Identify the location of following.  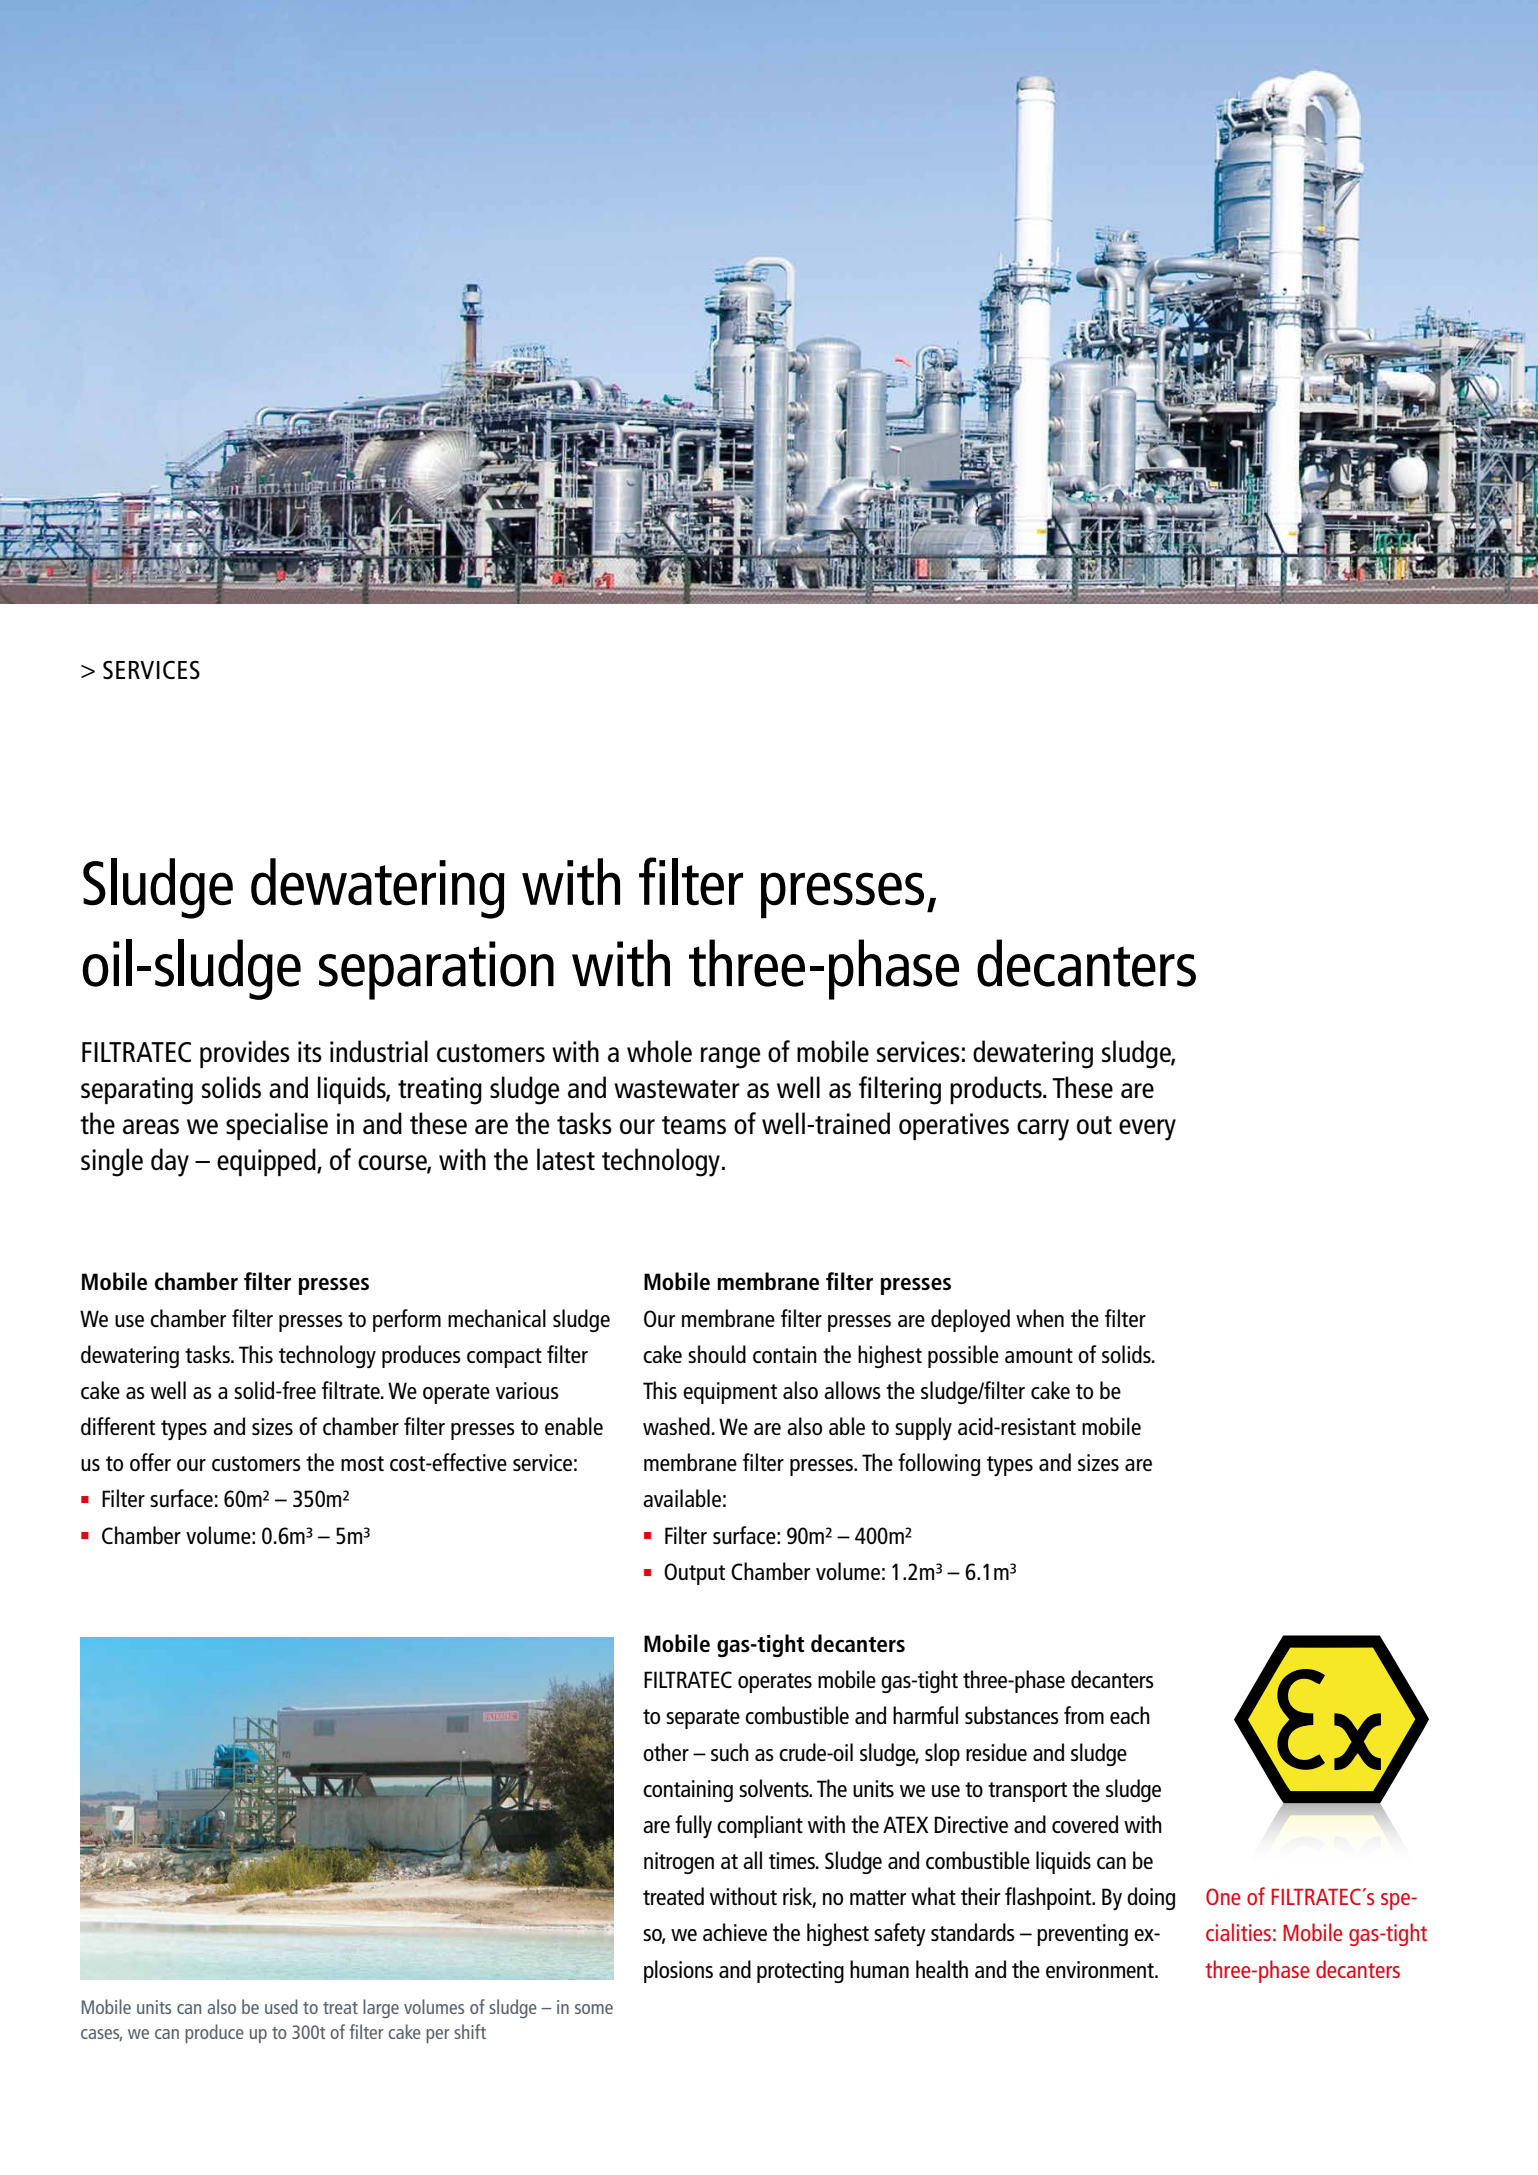
(939, 1464).
